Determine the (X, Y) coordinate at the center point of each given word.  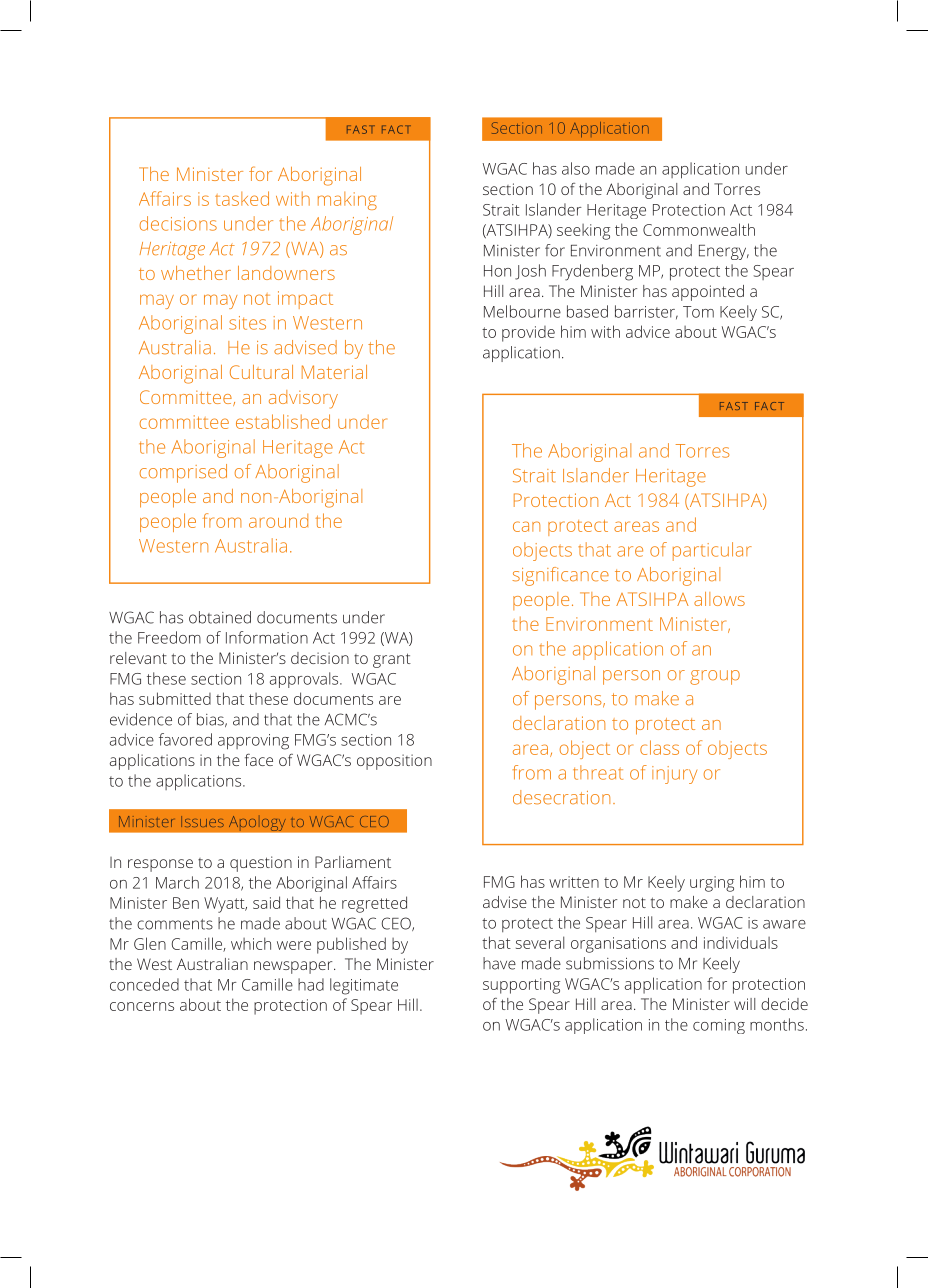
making (347, 201)
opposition (394, 762)
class (659, 747)
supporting (521, 986)
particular (712, 551)
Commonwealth (699, 229)
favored (185, 739)
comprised (183, 473)
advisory (303, 399)
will (744, 1004)
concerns (142, 1006)
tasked (242, 198)
